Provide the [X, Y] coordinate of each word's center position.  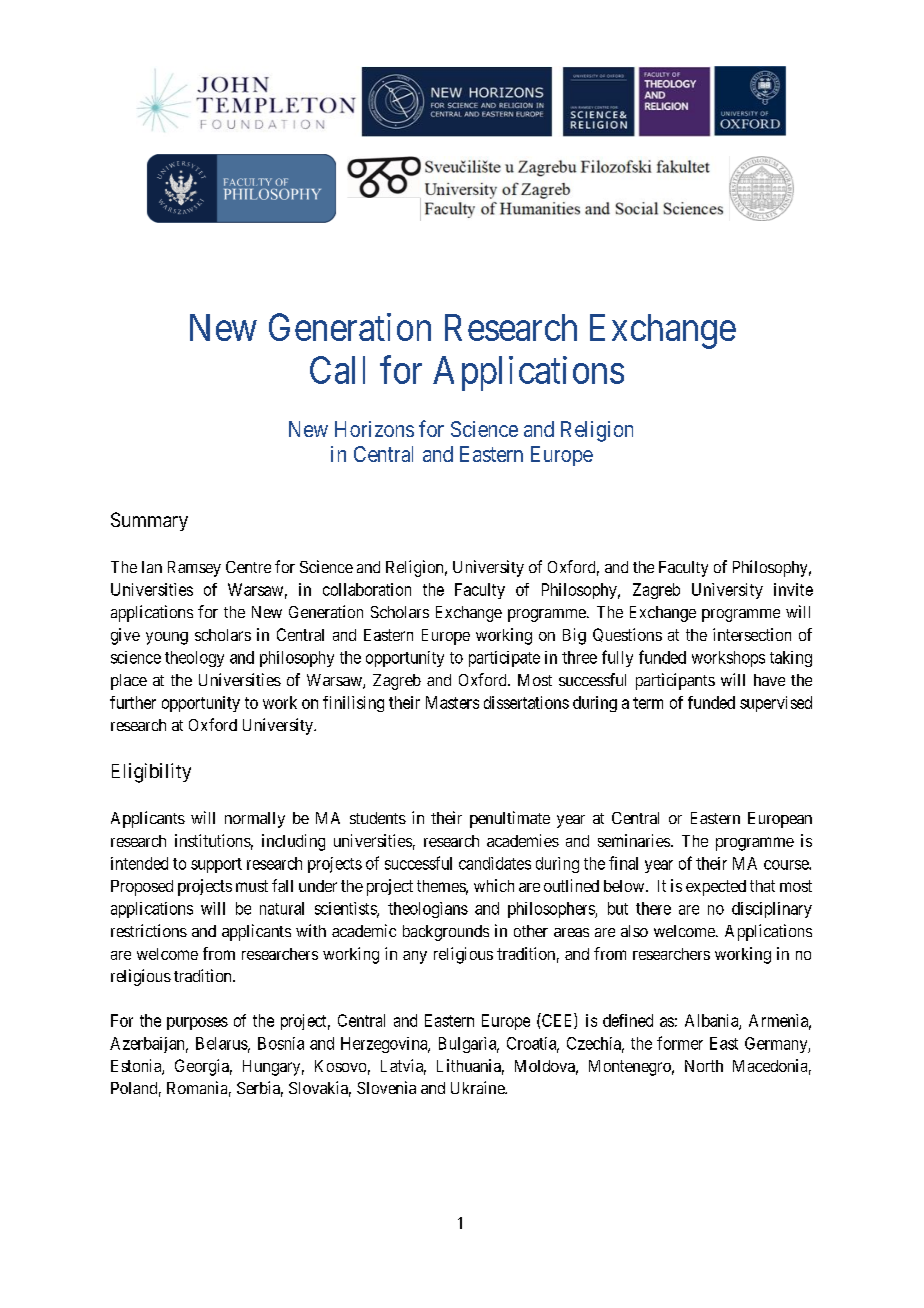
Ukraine [478, 1087]
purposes [197, 1023]
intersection [752, 634]
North [704, 1066]
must [252, 886]
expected [716, 888]
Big [574, 636]
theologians [428, 910]
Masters [452, 702]
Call [337, 370]
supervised [776, 704]
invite [793, 589]
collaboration [367, 589]
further [133, 702]
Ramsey [194, 569]
